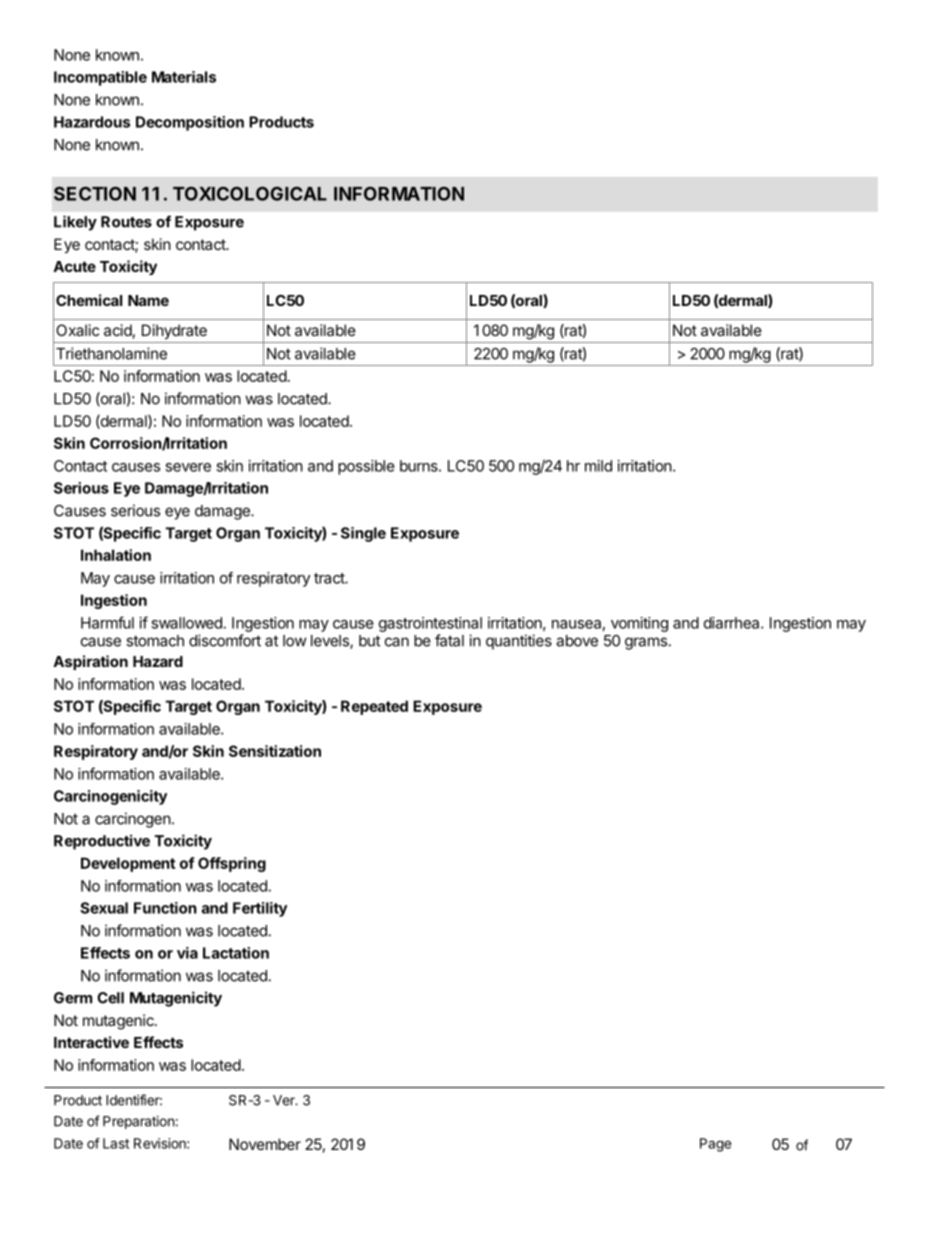  Describe the element at coordinates (155, 641) in the screenshot. I see `stomach` at that location.
